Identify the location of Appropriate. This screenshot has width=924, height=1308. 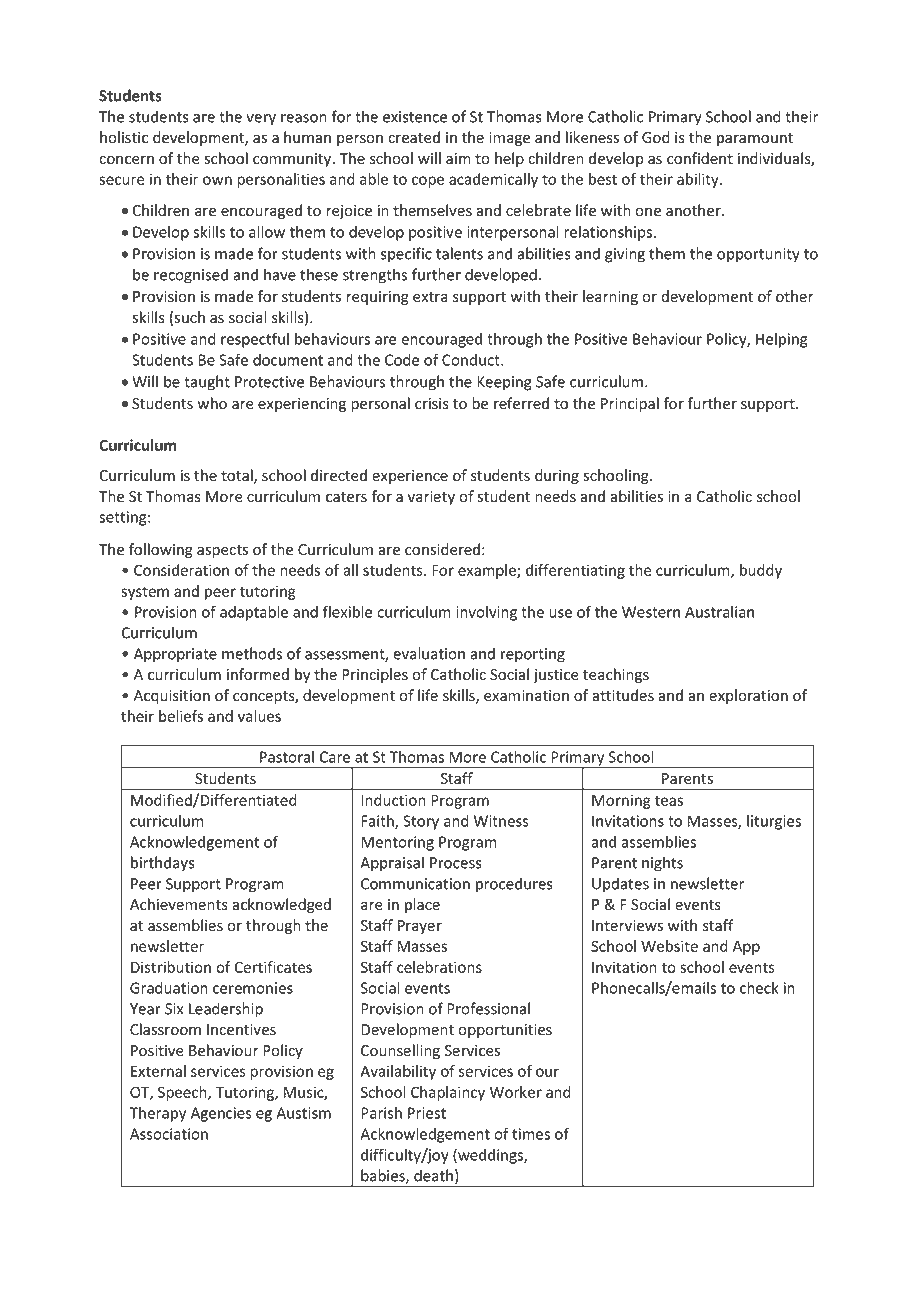
(175, 655).
